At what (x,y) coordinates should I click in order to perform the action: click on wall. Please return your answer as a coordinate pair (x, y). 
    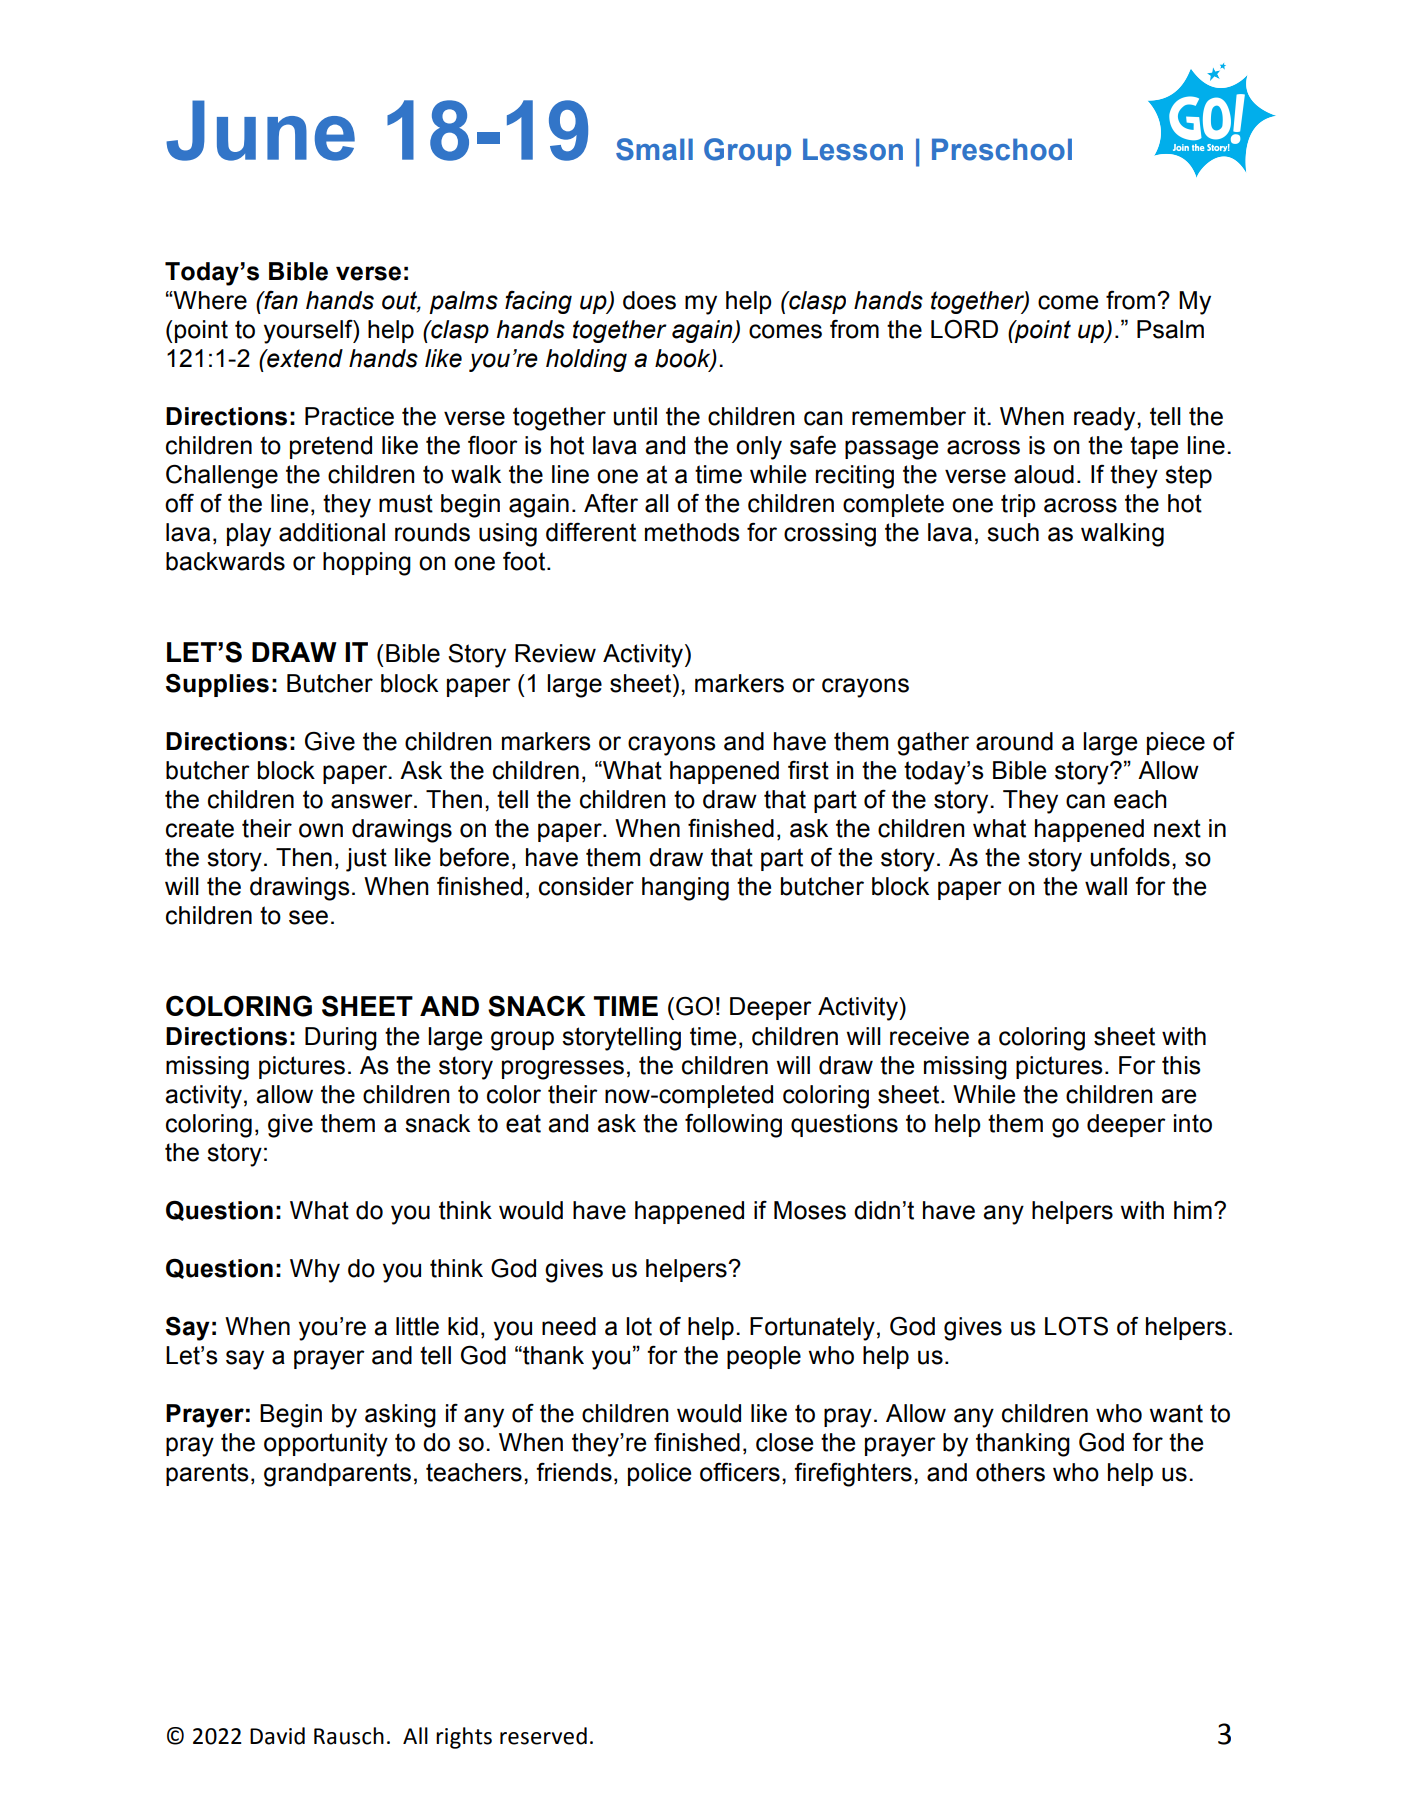
    Looking at the image, I should click on (1106, 886).
